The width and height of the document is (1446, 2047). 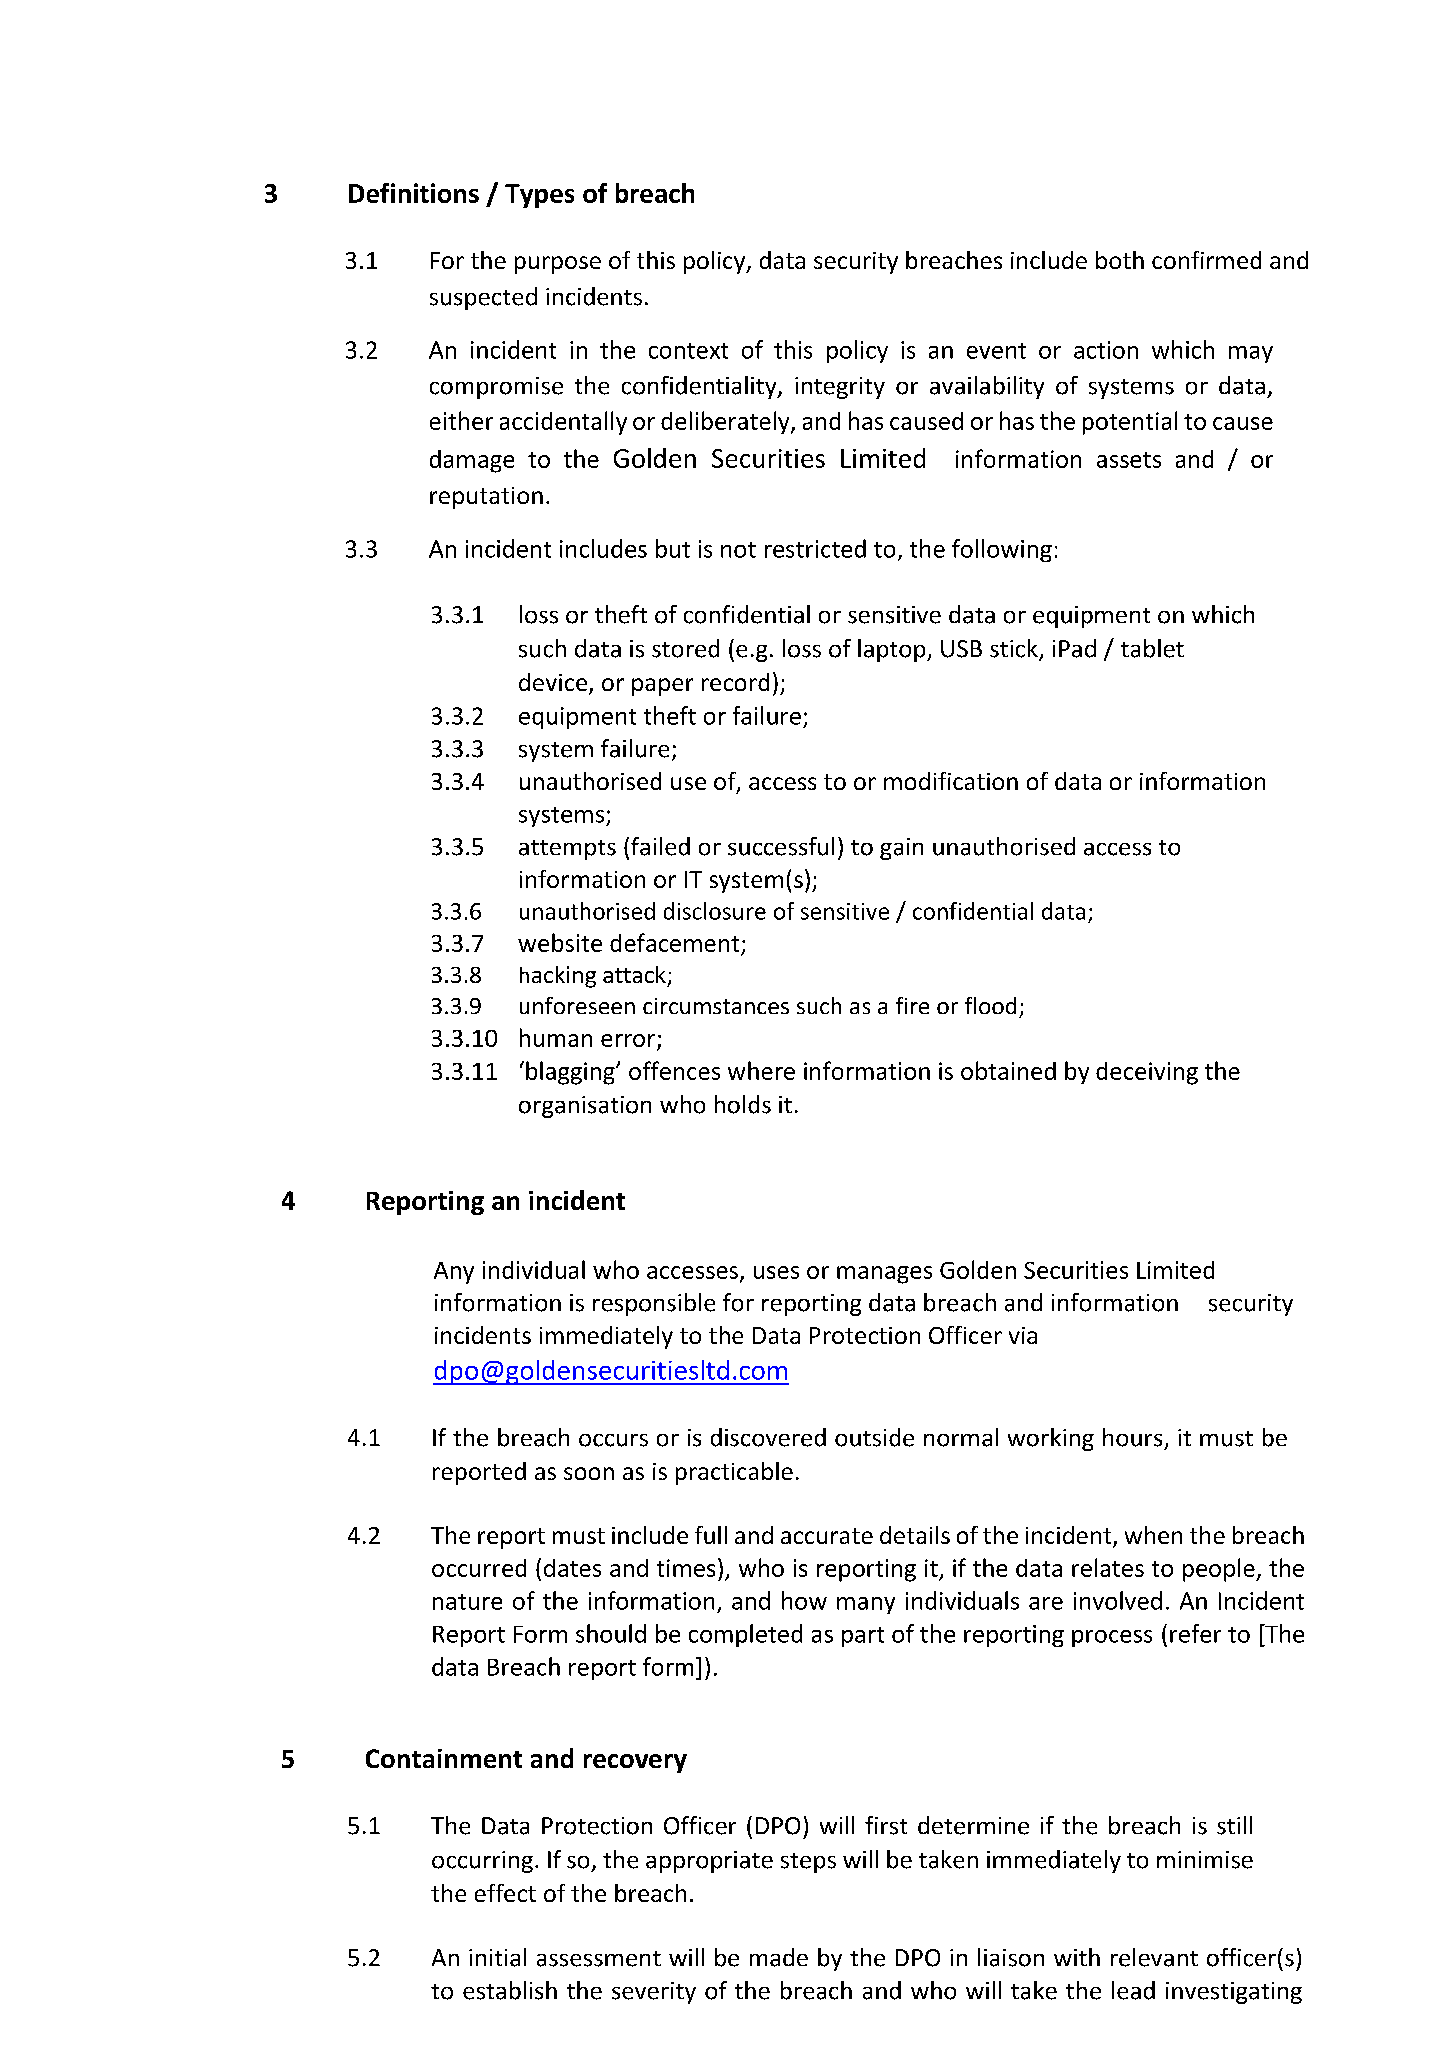 I want to click on stick, so click(x=1015, y=649).
